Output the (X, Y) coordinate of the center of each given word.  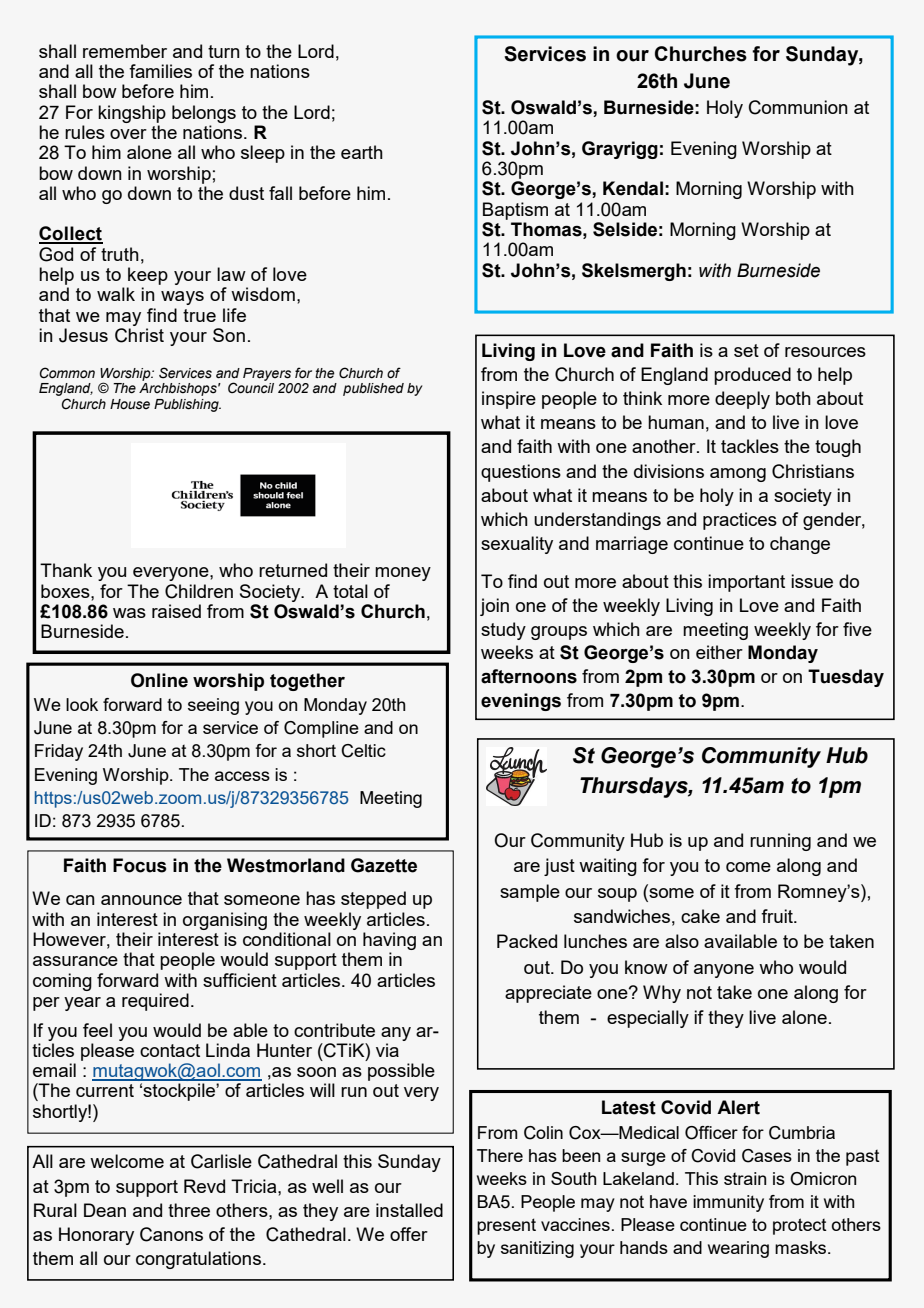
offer (409, 1234)
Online (159, 680)
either (719, 652)
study (503, 631)
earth (362, 152)
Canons (171, 1234)
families (160, 71)
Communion (798, 107)
